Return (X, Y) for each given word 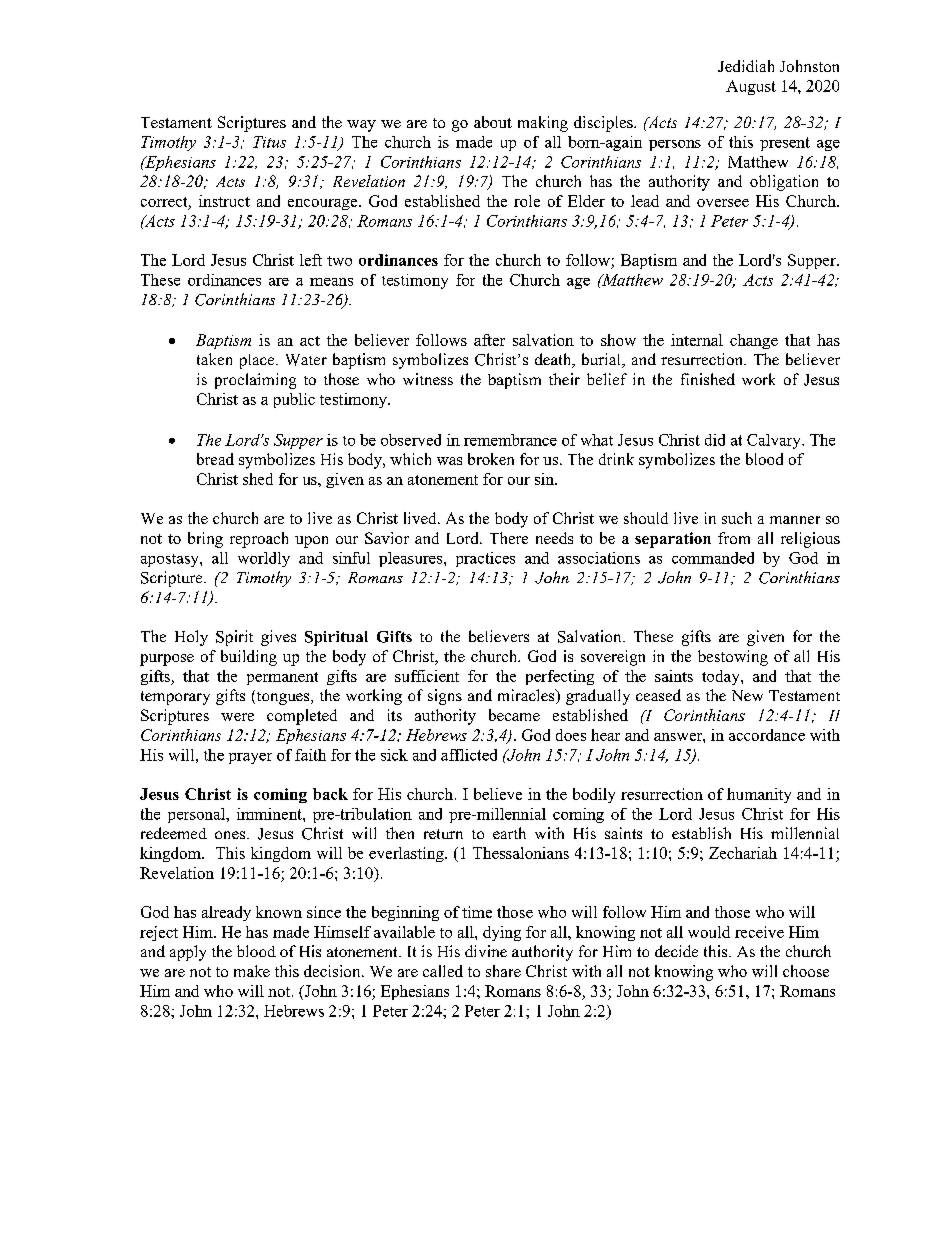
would (709, 932)
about (493, 122)
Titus (269, 142)
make (252, 971)
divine (486, 951)
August (751, 87)
